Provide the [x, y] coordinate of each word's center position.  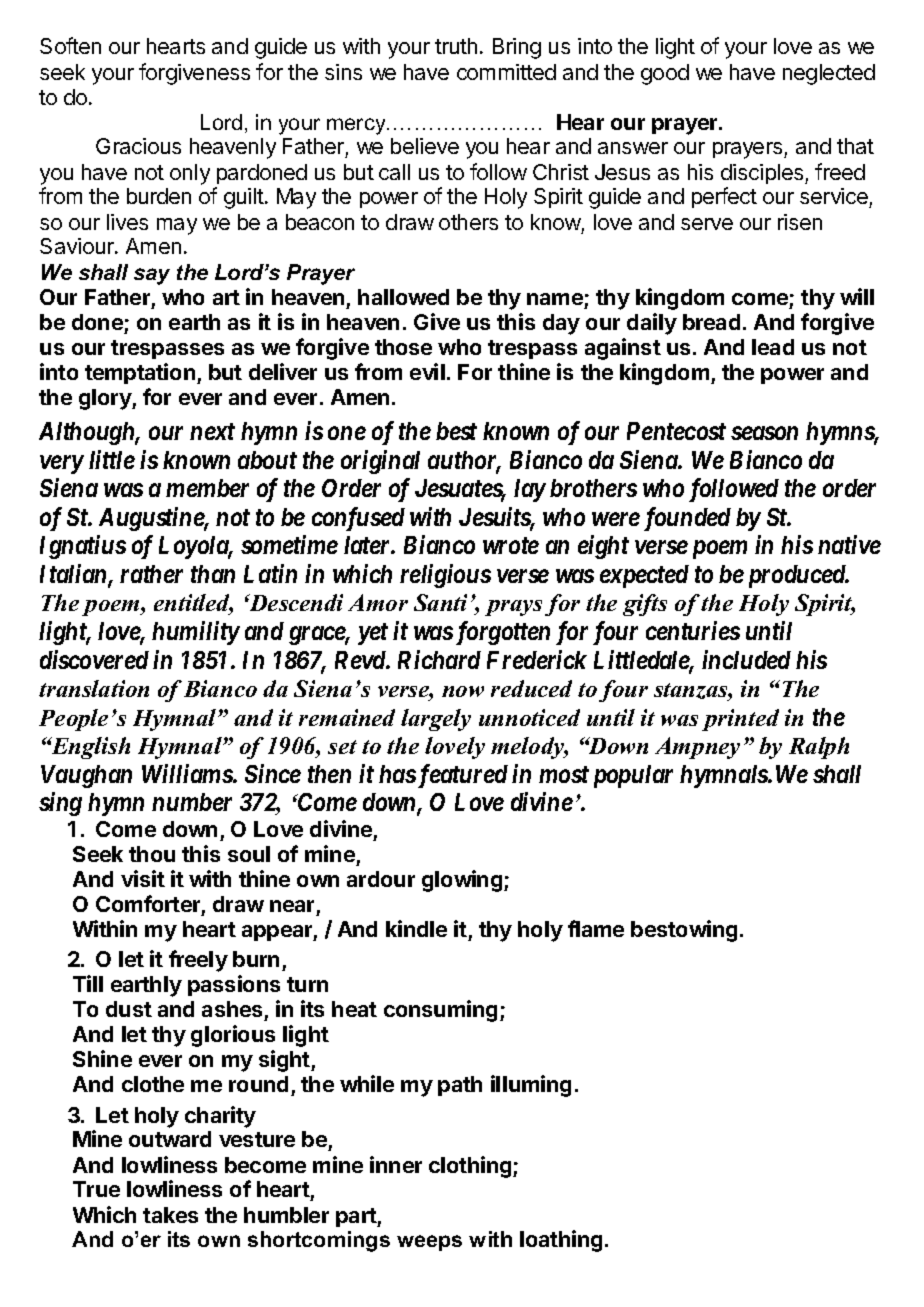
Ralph [819, 748]
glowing [463, 881]
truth [456, 46]
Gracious [138, 146]
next [212, 431]
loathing [561, 1241]
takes [170, 1215]
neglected [829, 74]
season [764, 433]
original [380, 462]
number [192, 802]
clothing [471, 1167]
